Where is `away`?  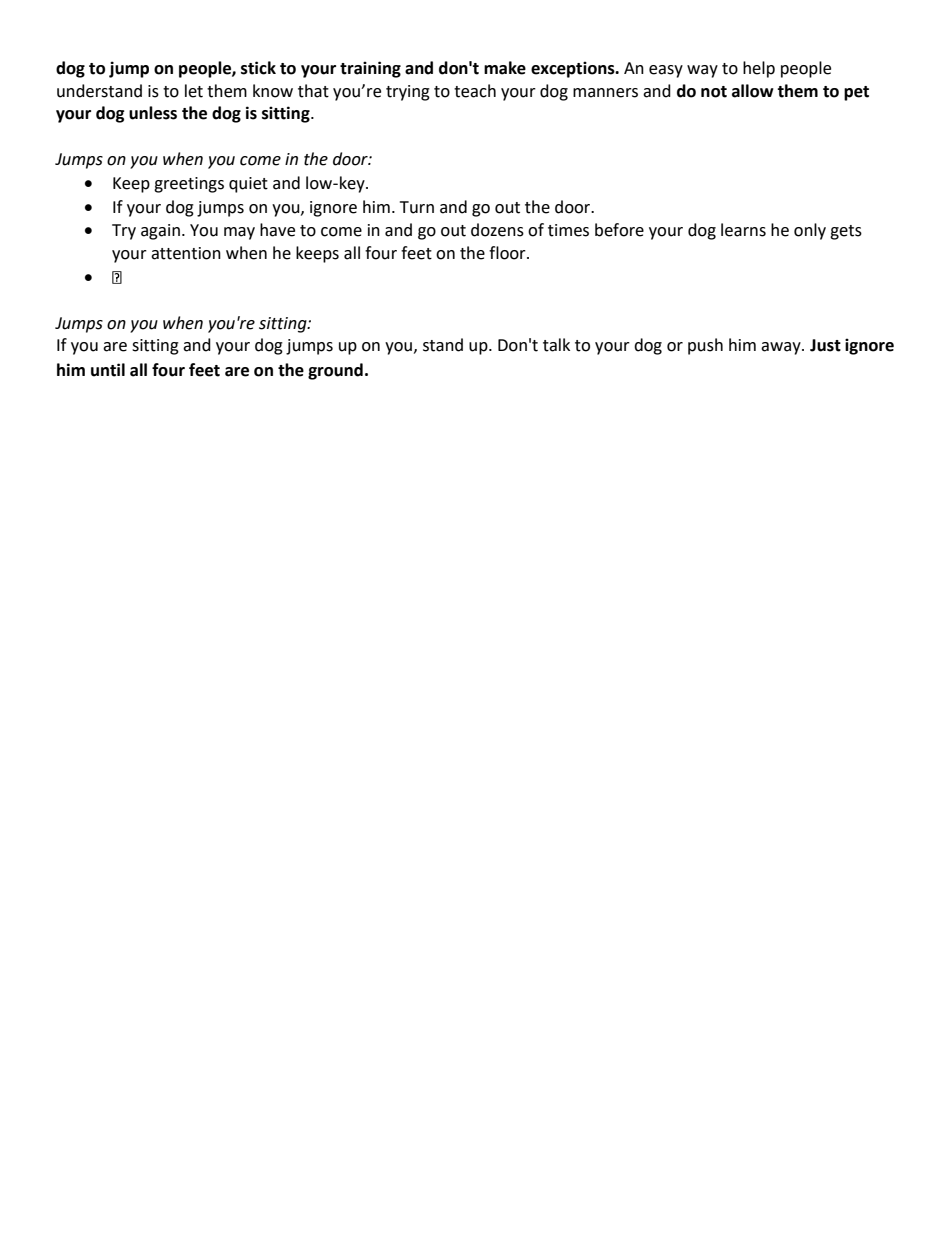 away is located at coordinates (782, 348).
